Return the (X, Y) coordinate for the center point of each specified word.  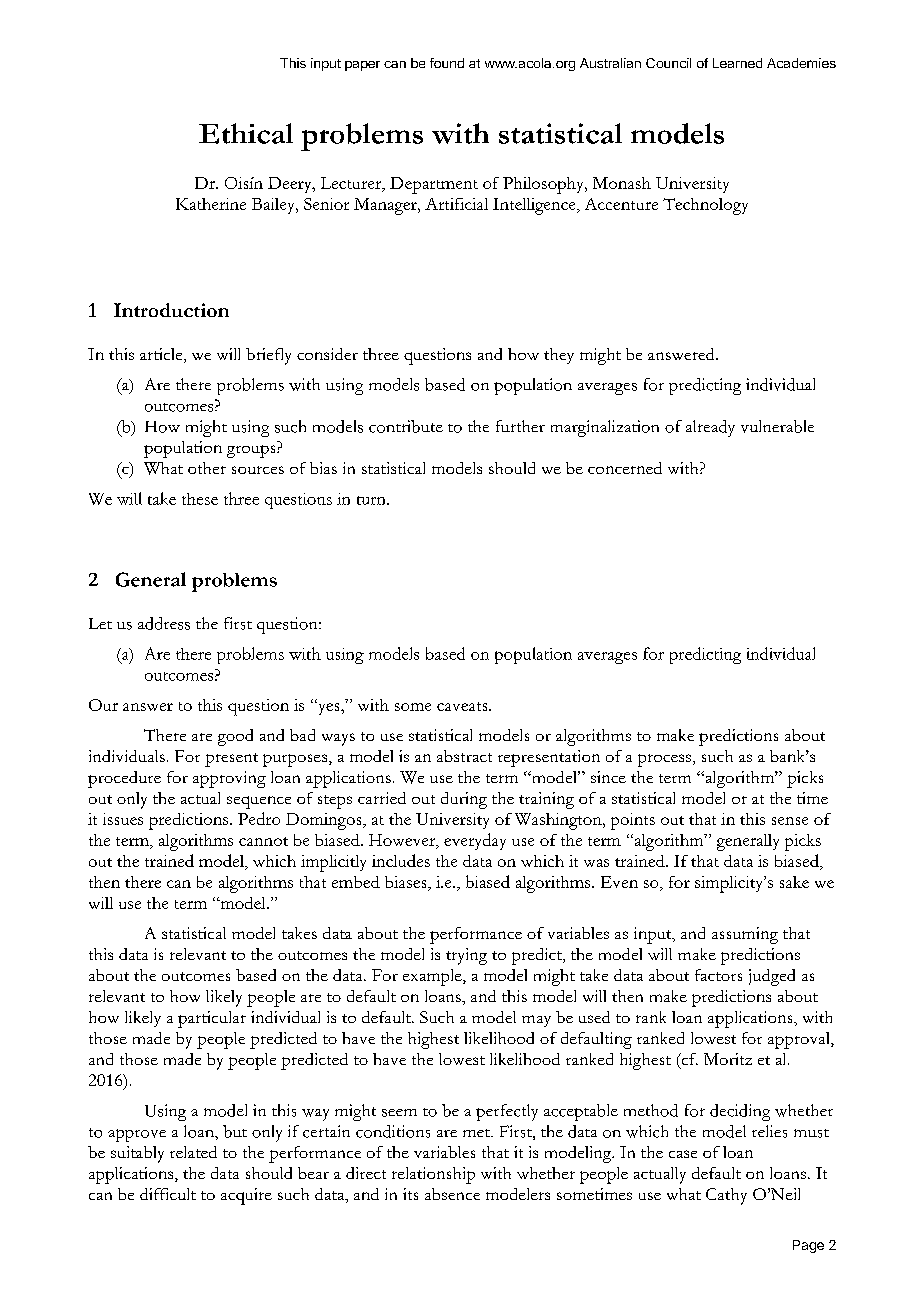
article (162, 355)
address (164, 623)
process (664, 760)
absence (452, 1194)
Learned (737, 63)
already (710, 428)
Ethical (246, 133)
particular (212, 1019)
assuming (745, 935)
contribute (406, 426)
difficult (168, 1194)
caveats (463, 706)
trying (466, 956)
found (447, 63)
